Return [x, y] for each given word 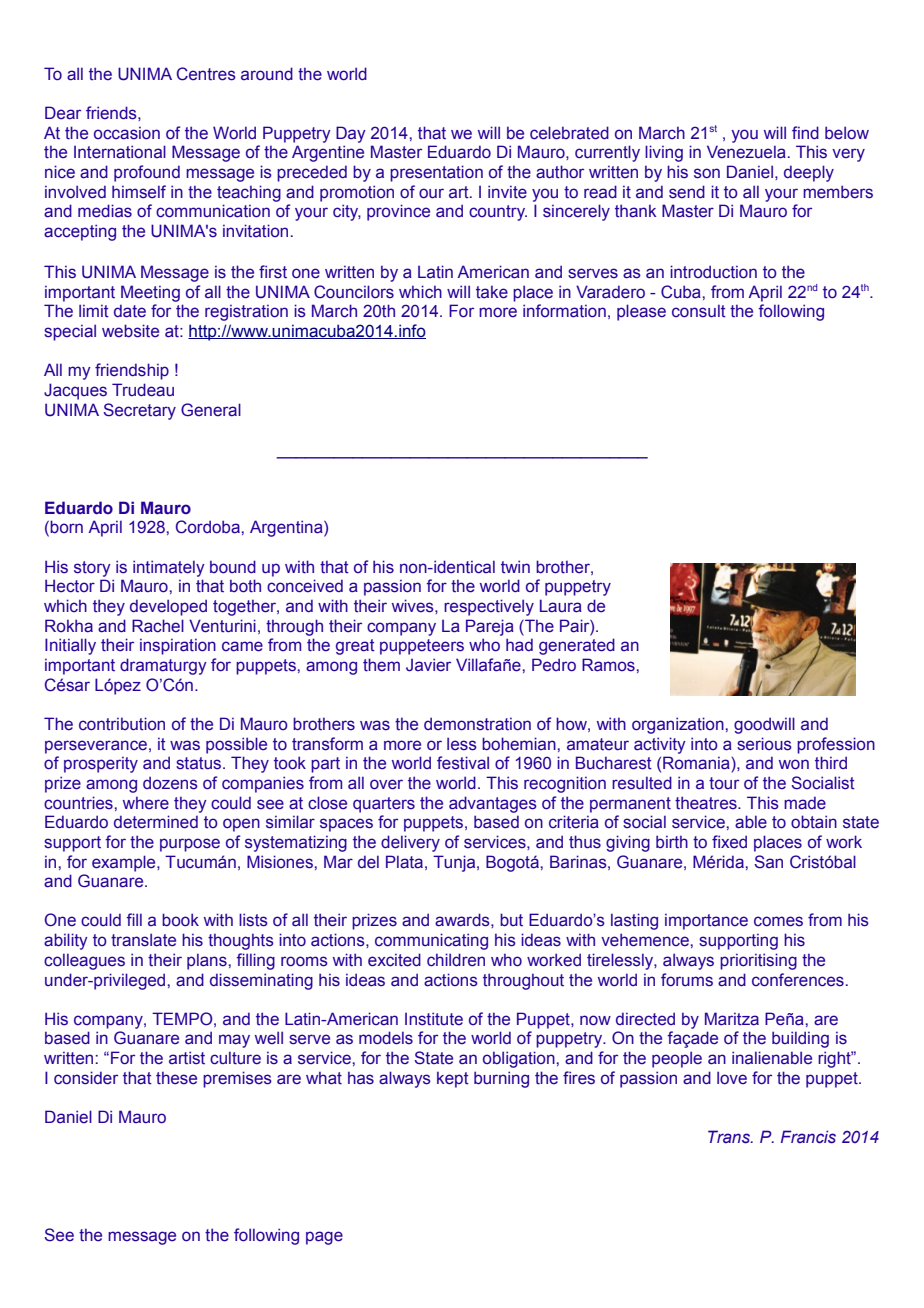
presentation [436, 173]
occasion [127, 133]
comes [778, 921]
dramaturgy [163, 666]
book [180, 920]
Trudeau [143, 390]
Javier [428, 665]
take [492, 292]
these [176, 1078]
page [324, 1238]
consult [699, 311]
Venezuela [746, 152]
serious [764, 744]
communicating [431, 941]
